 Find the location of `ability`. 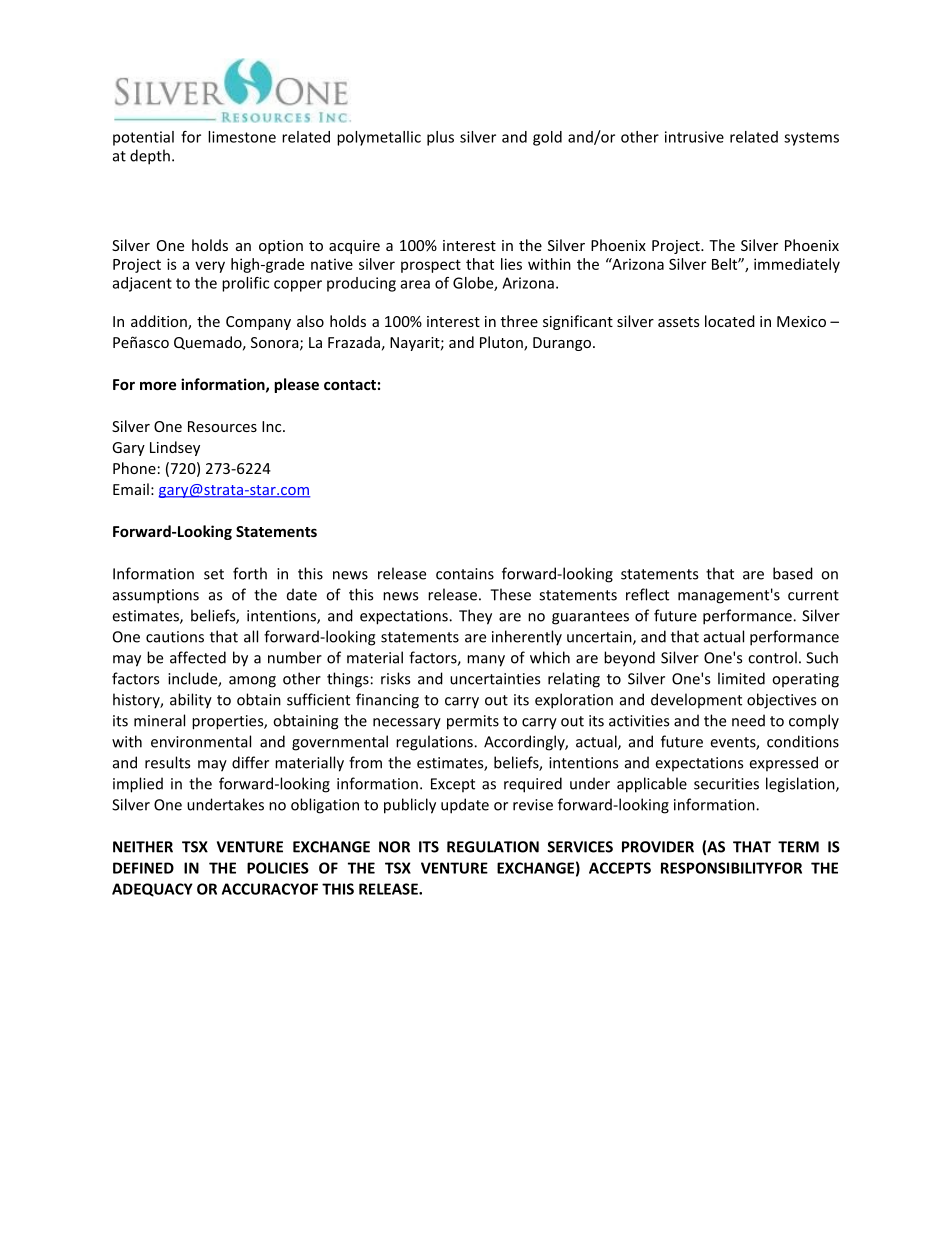

ability is located at coordinates (191, 701).
